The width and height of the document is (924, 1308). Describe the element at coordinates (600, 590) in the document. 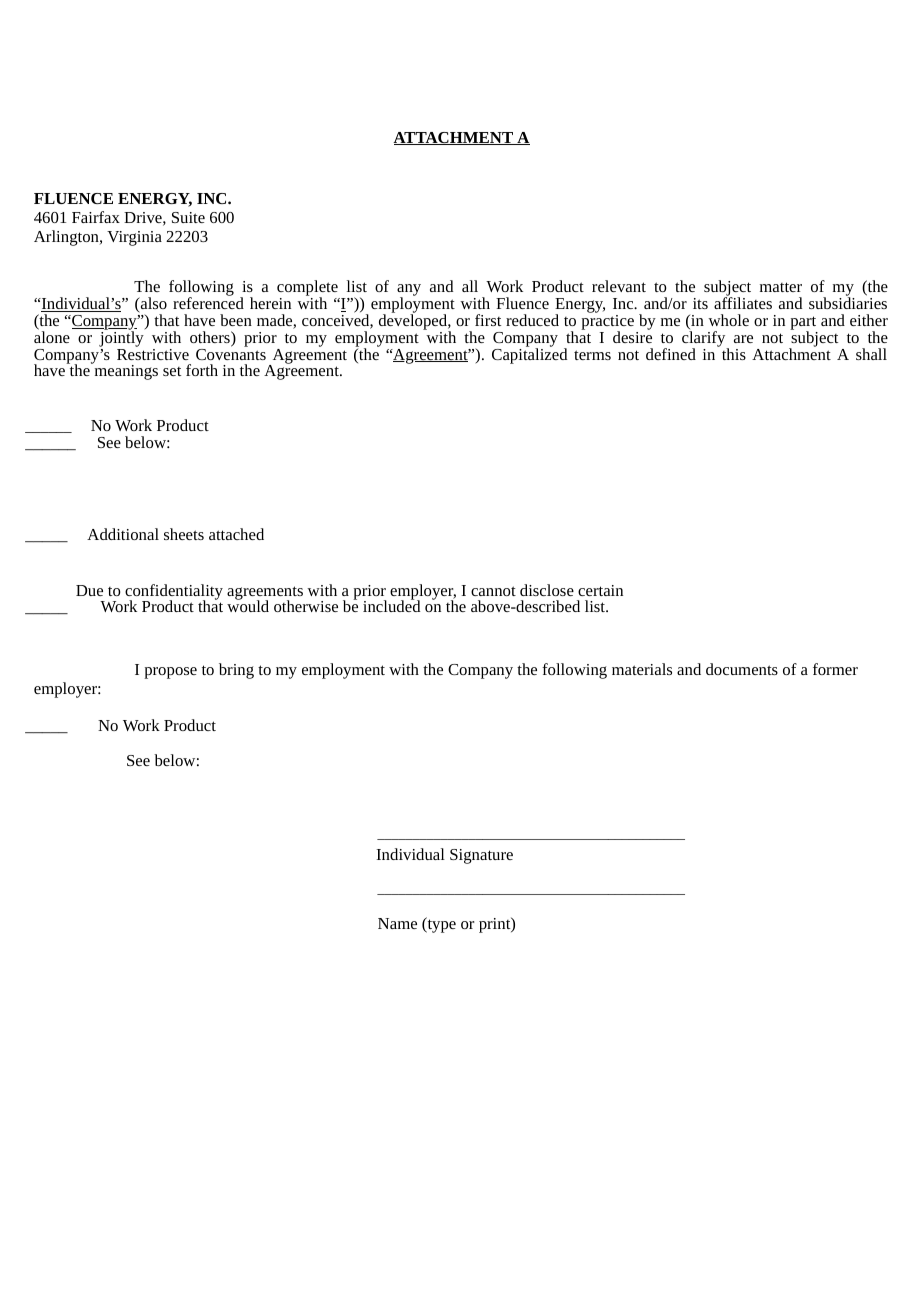

I see `certain` at that location.
